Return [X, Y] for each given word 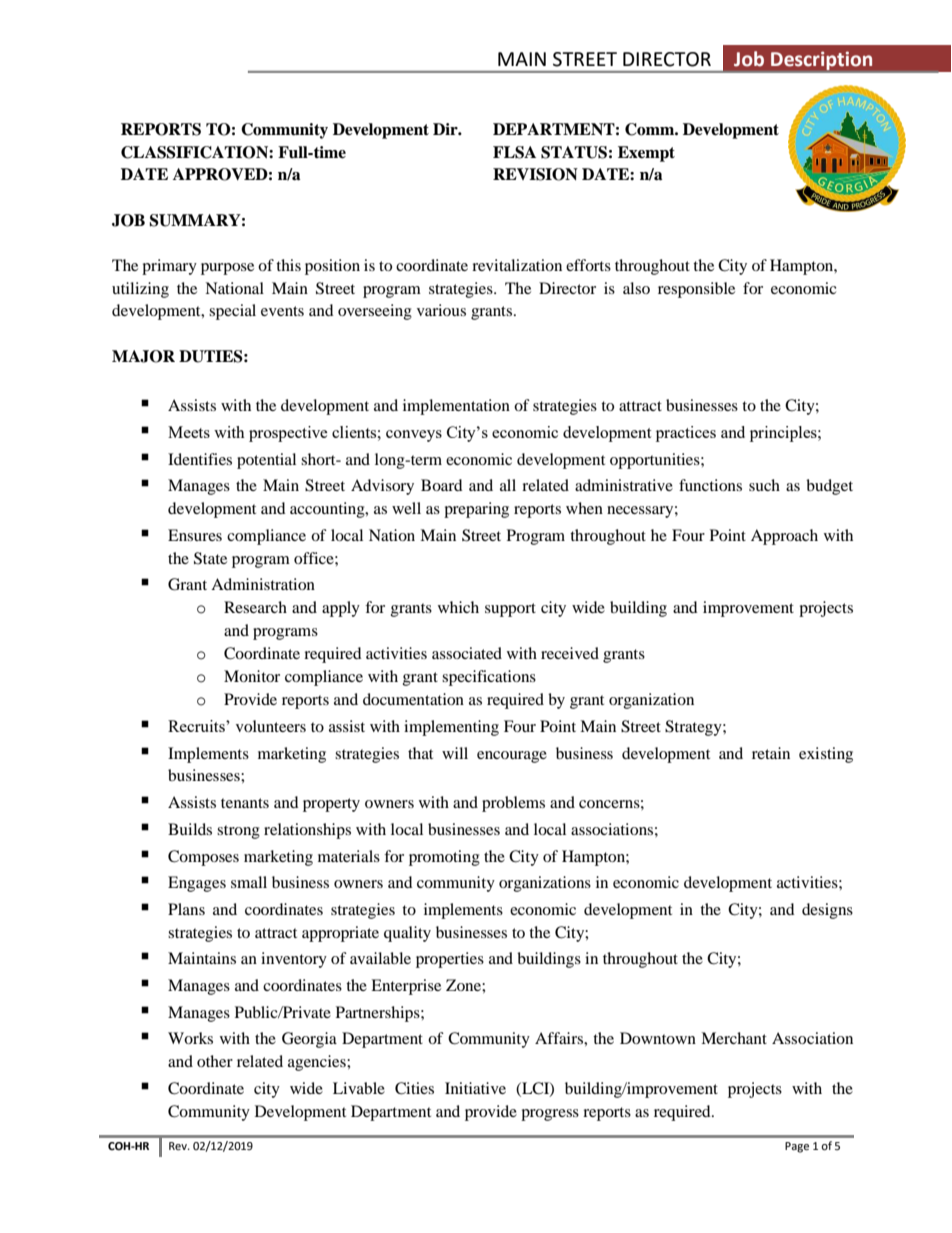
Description [821, 61]
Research [255, 607]
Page [797, 1147]
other [215, 1061]
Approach [784, 537]
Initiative [475, 1088]
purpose [227, 269]
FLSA [514, 152]
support [510, 610]
